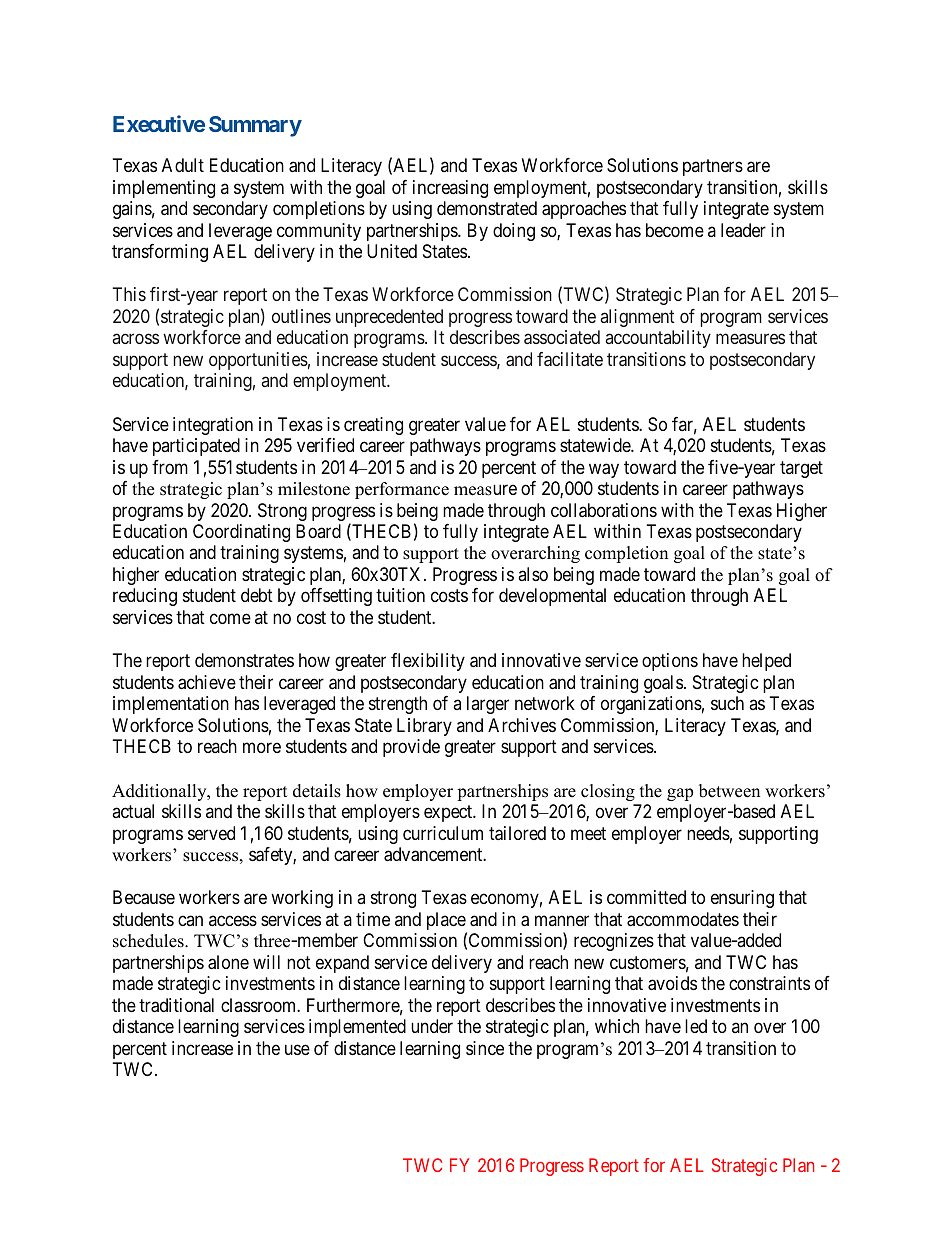  Describe the element at coordinates (766, 662) in the screenshot. I see `helped` at that location.
